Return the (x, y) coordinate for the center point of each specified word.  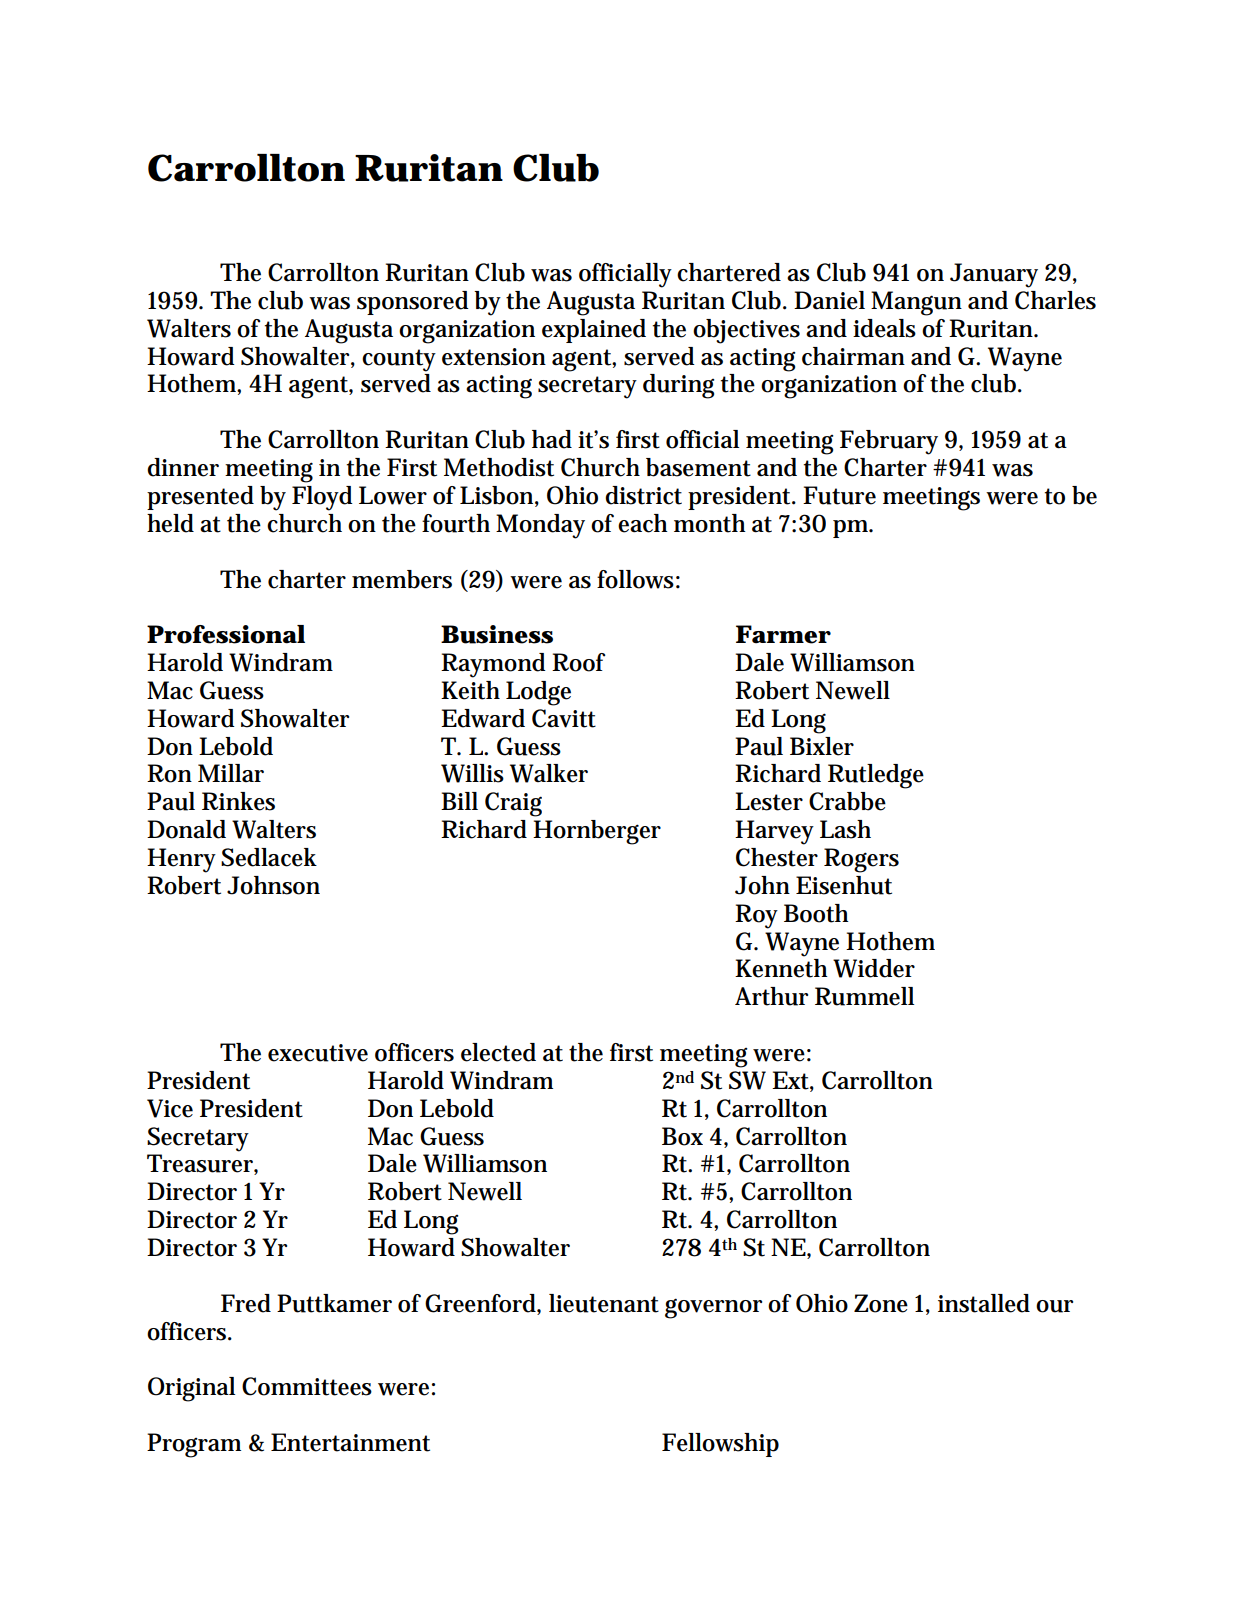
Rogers (861, 860)
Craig (513, 804)
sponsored (413, 303)
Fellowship (720, 1445)
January (994, 275)
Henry (181, 860)
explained (594, 331)
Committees (307, 1386)
